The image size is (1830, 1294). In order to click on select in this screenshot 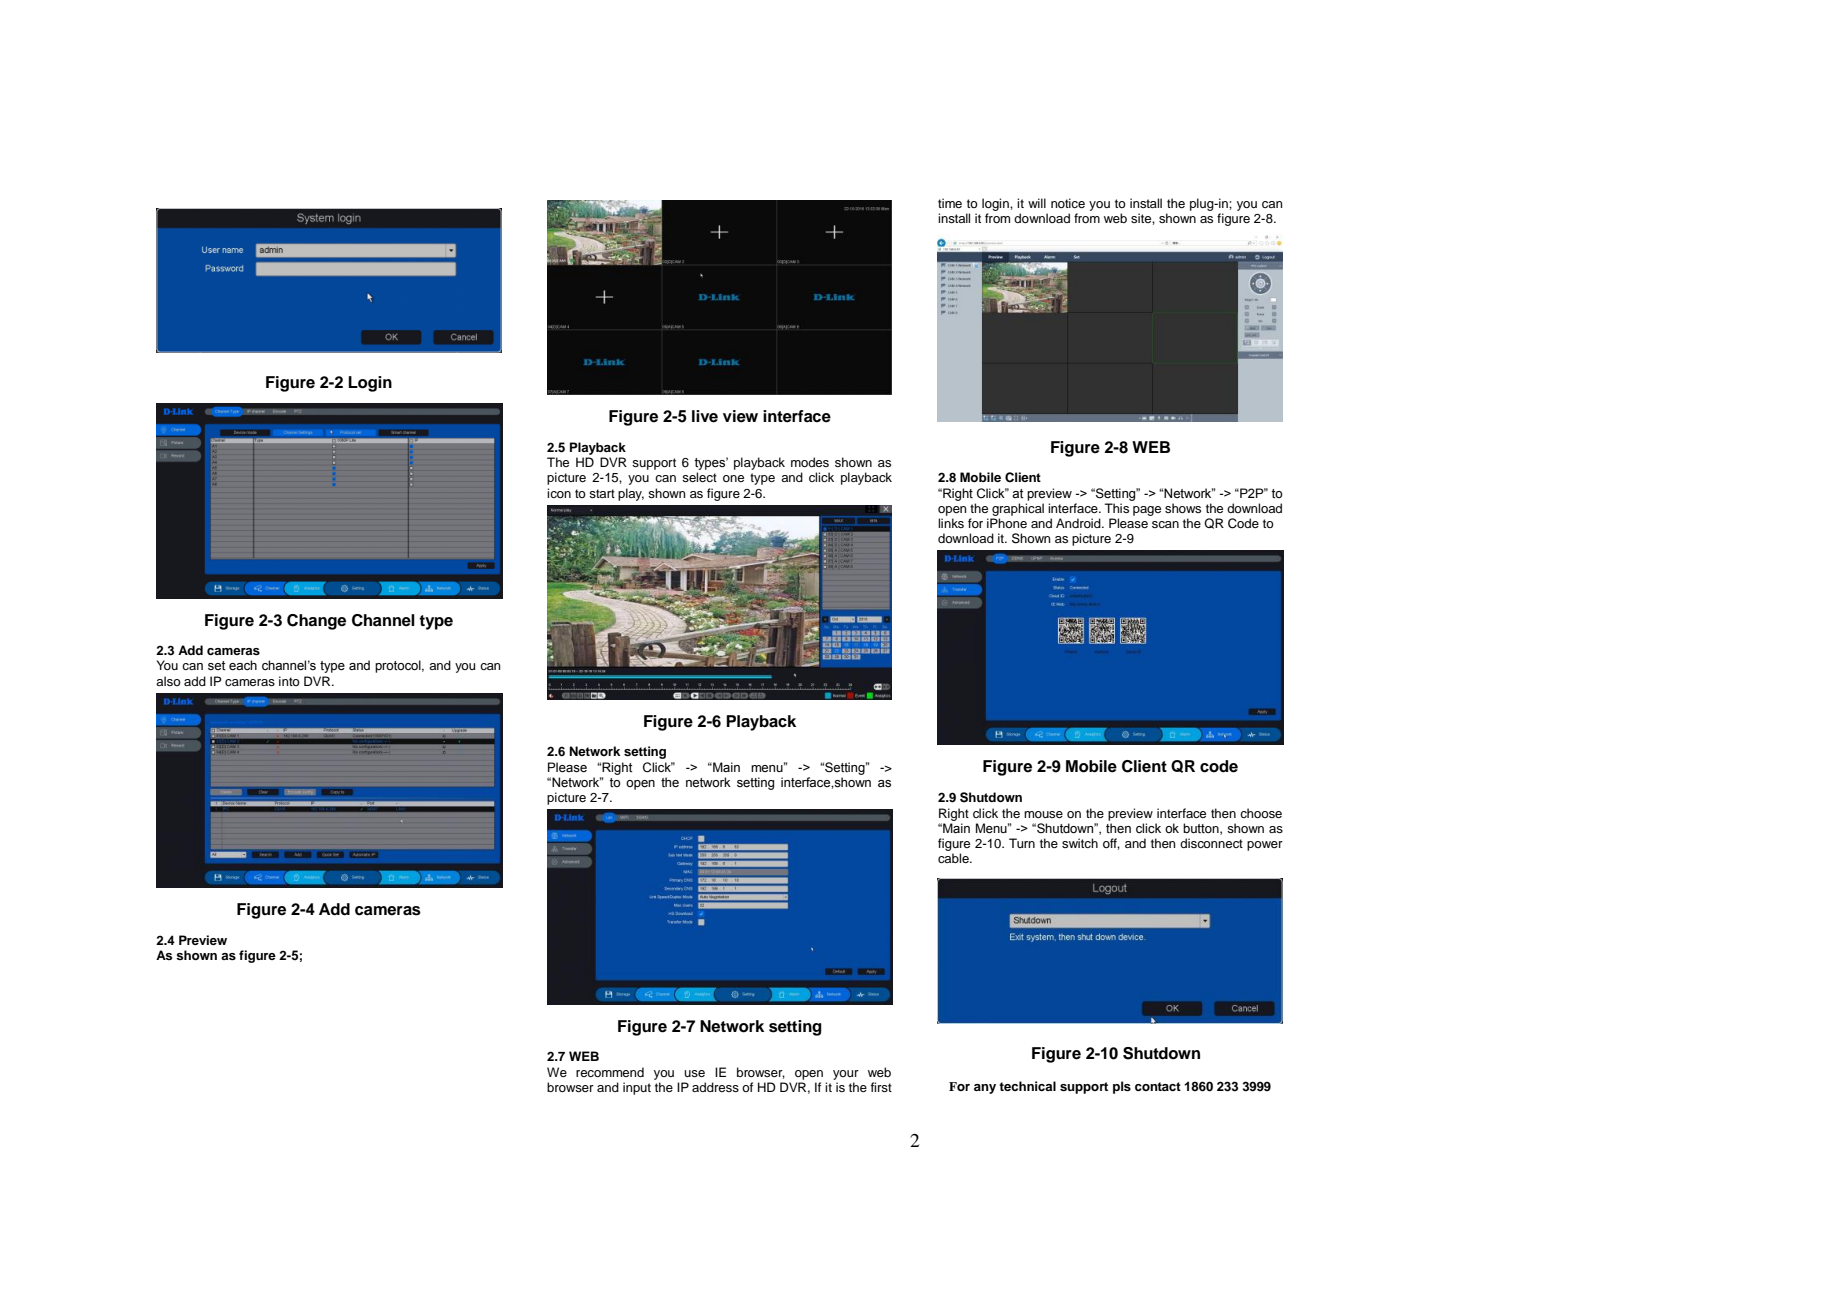, I will do `click(699, 477)`.
